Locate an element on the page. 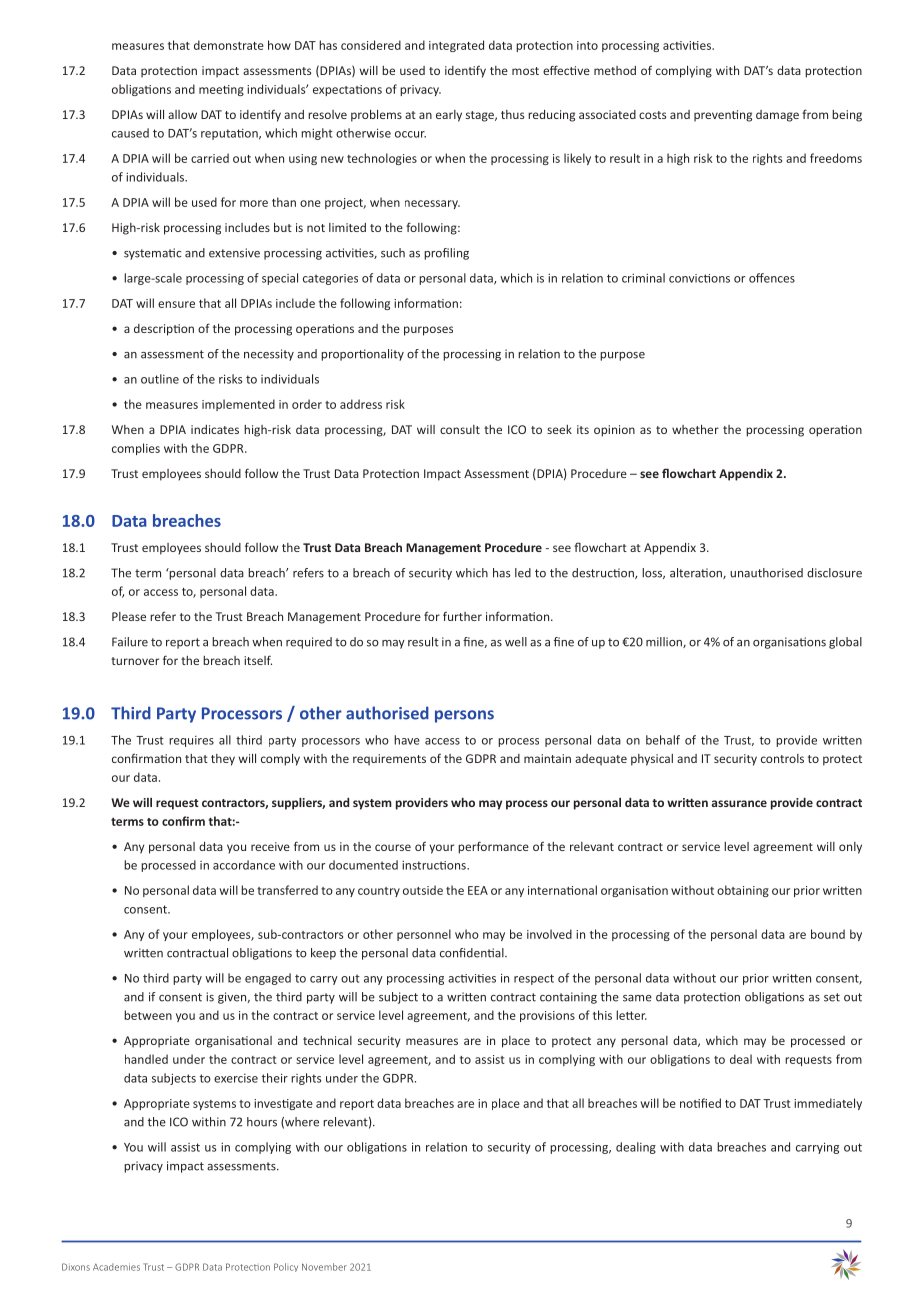 This document has width=924, height=1308. most is located at coordinates (525, 71).
